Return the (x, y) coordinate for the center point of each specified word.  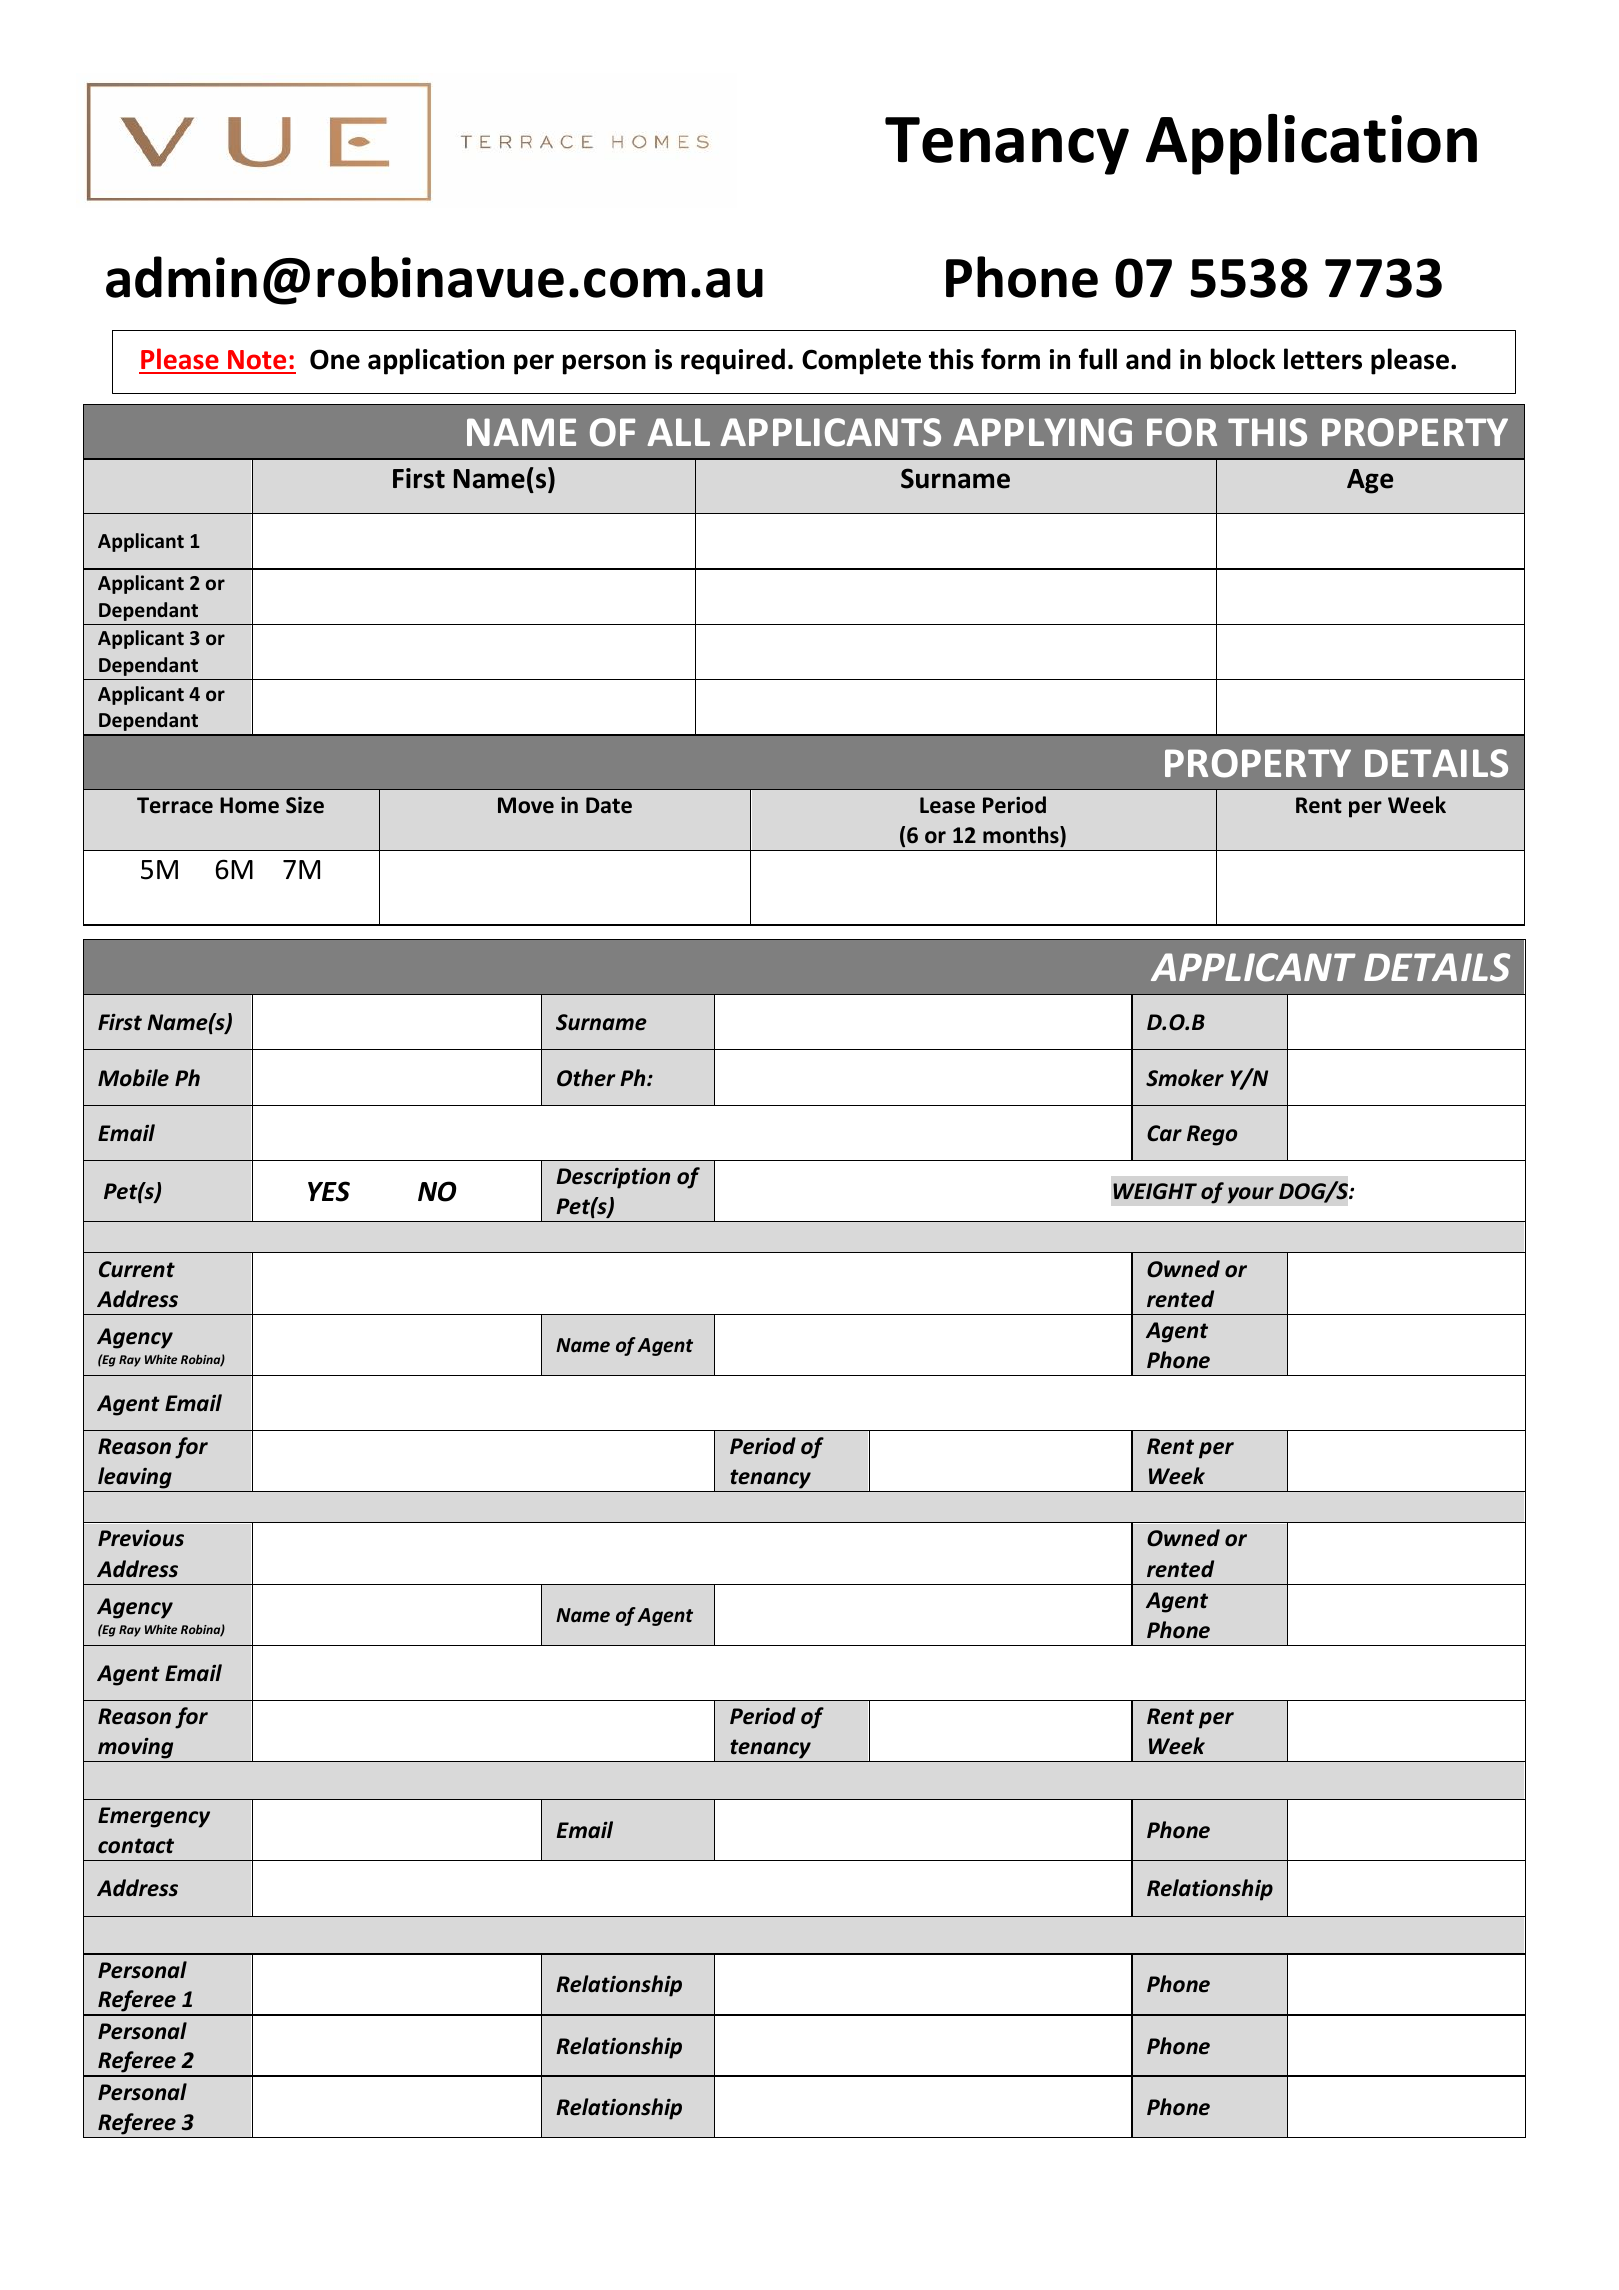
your (1250, 1195)
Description (613, 1178)
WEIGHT (1155, 1191)
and (1148, 359)
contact (136, 1846)
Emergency (154, 1817)
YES (329, 1191)
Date (609, 805)
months (1022, 835)
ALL (679, 432)
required (733, 361)
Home (249, 805)
